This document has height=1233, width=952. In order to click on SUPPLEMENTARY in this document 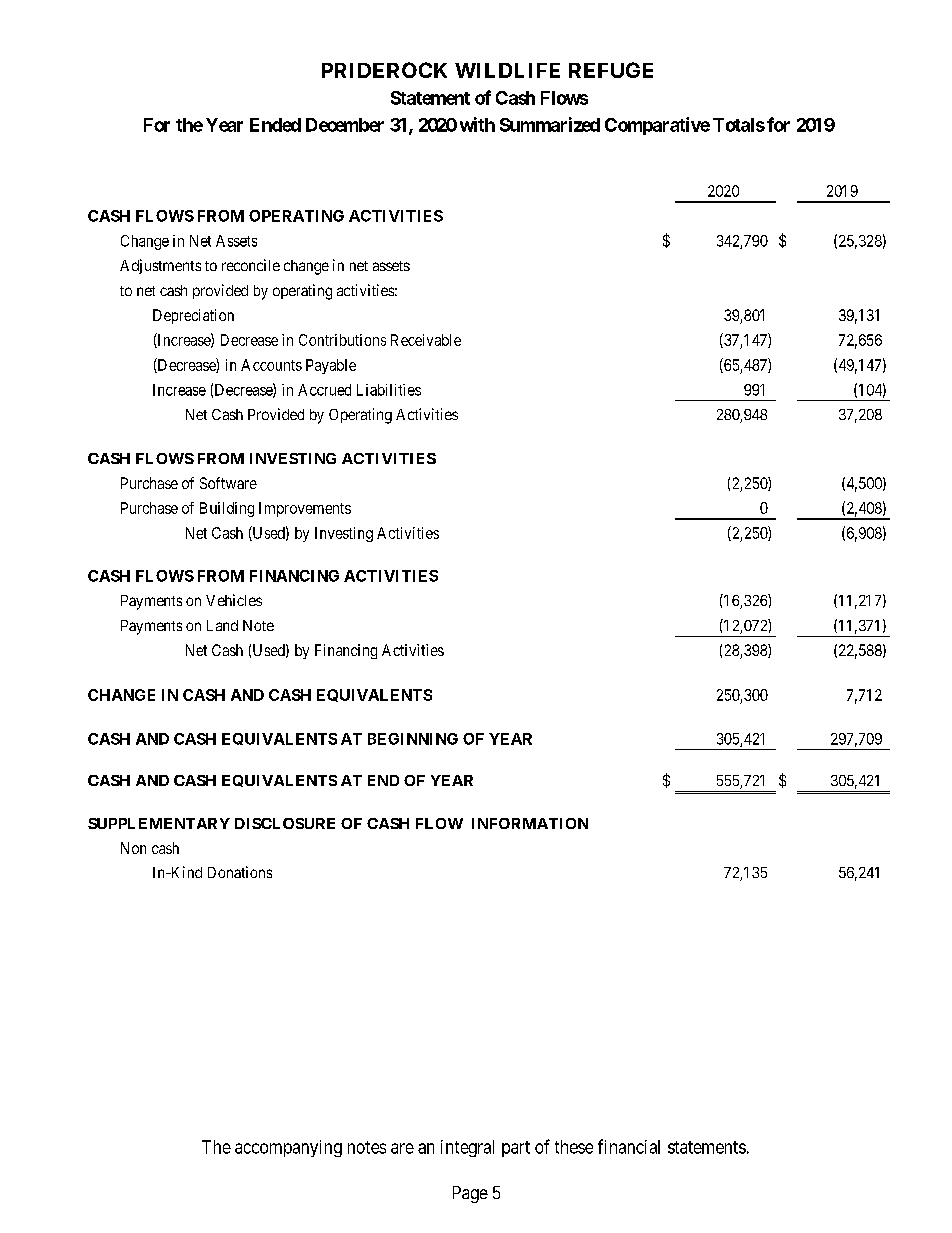, I will do `click(159, 823)`.
